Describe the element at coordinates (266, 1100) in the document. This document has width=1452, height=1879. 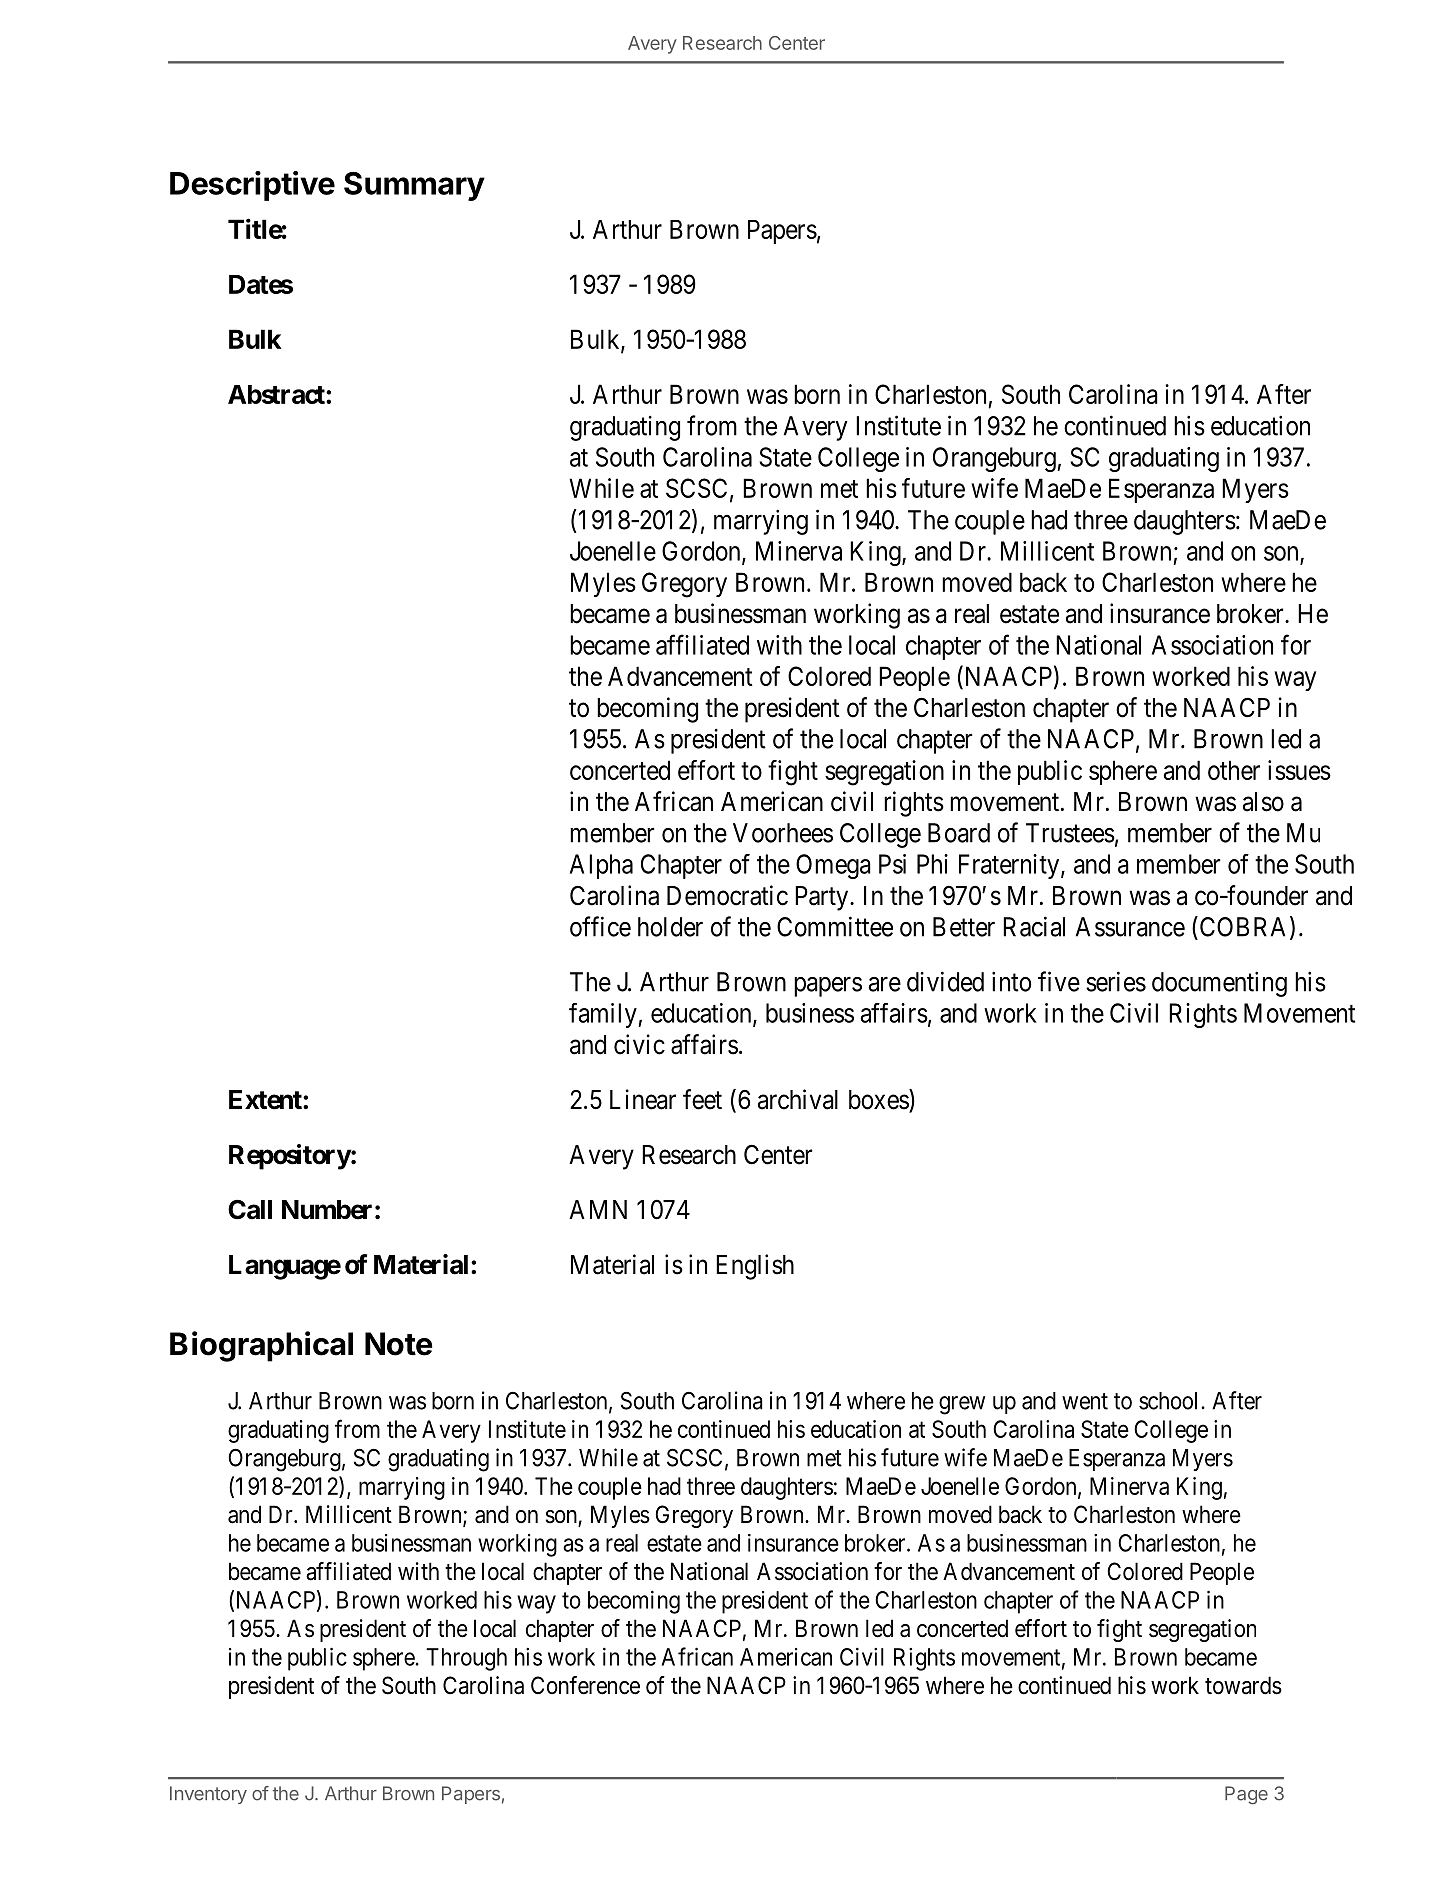
I see `Extent` at that location.
